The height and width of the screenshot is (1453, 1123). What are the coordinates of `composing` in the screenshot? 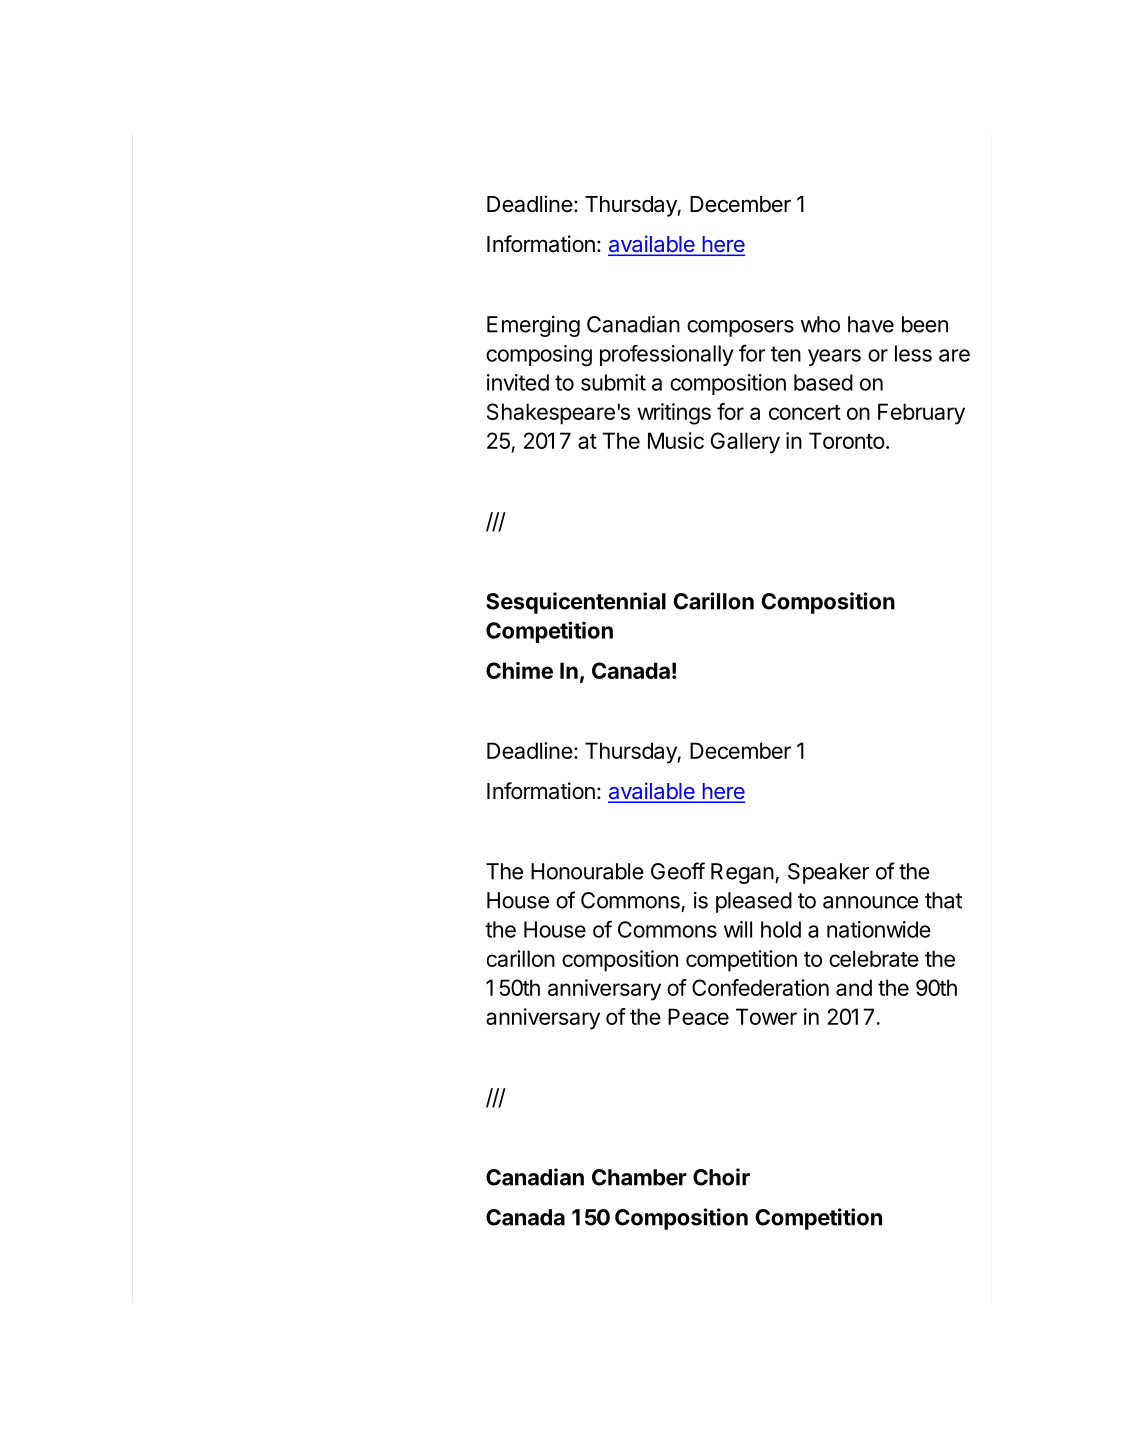 It's located at (539, 356).
